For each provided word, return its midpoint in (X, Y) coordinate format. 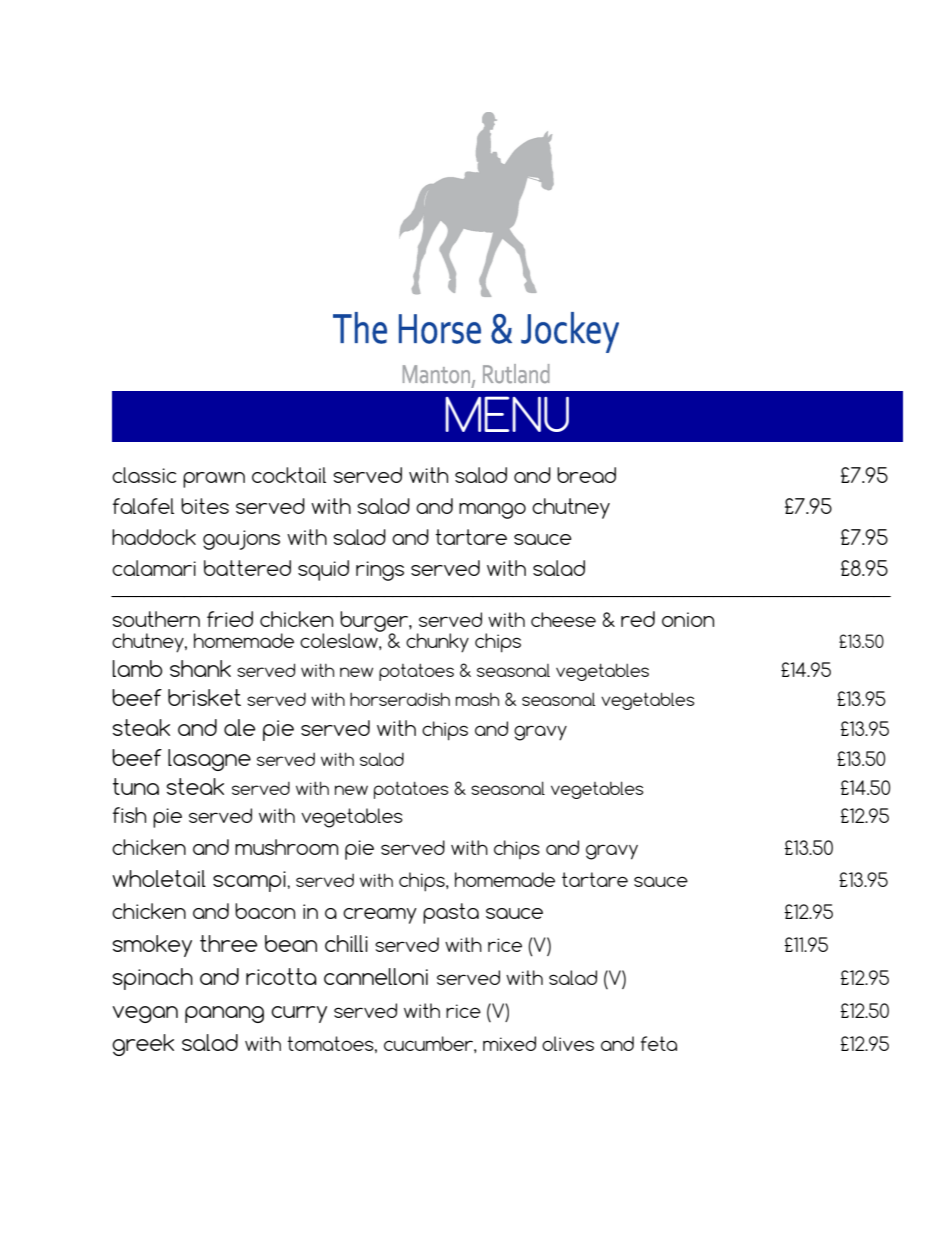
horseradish (400, 699)
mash (477, 699)
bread (586, 475)
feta (659, 1043)
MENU (507, 414)
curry (299, 1014)
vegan (145, 1014)
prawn (214, 480)
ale (240, 727)
